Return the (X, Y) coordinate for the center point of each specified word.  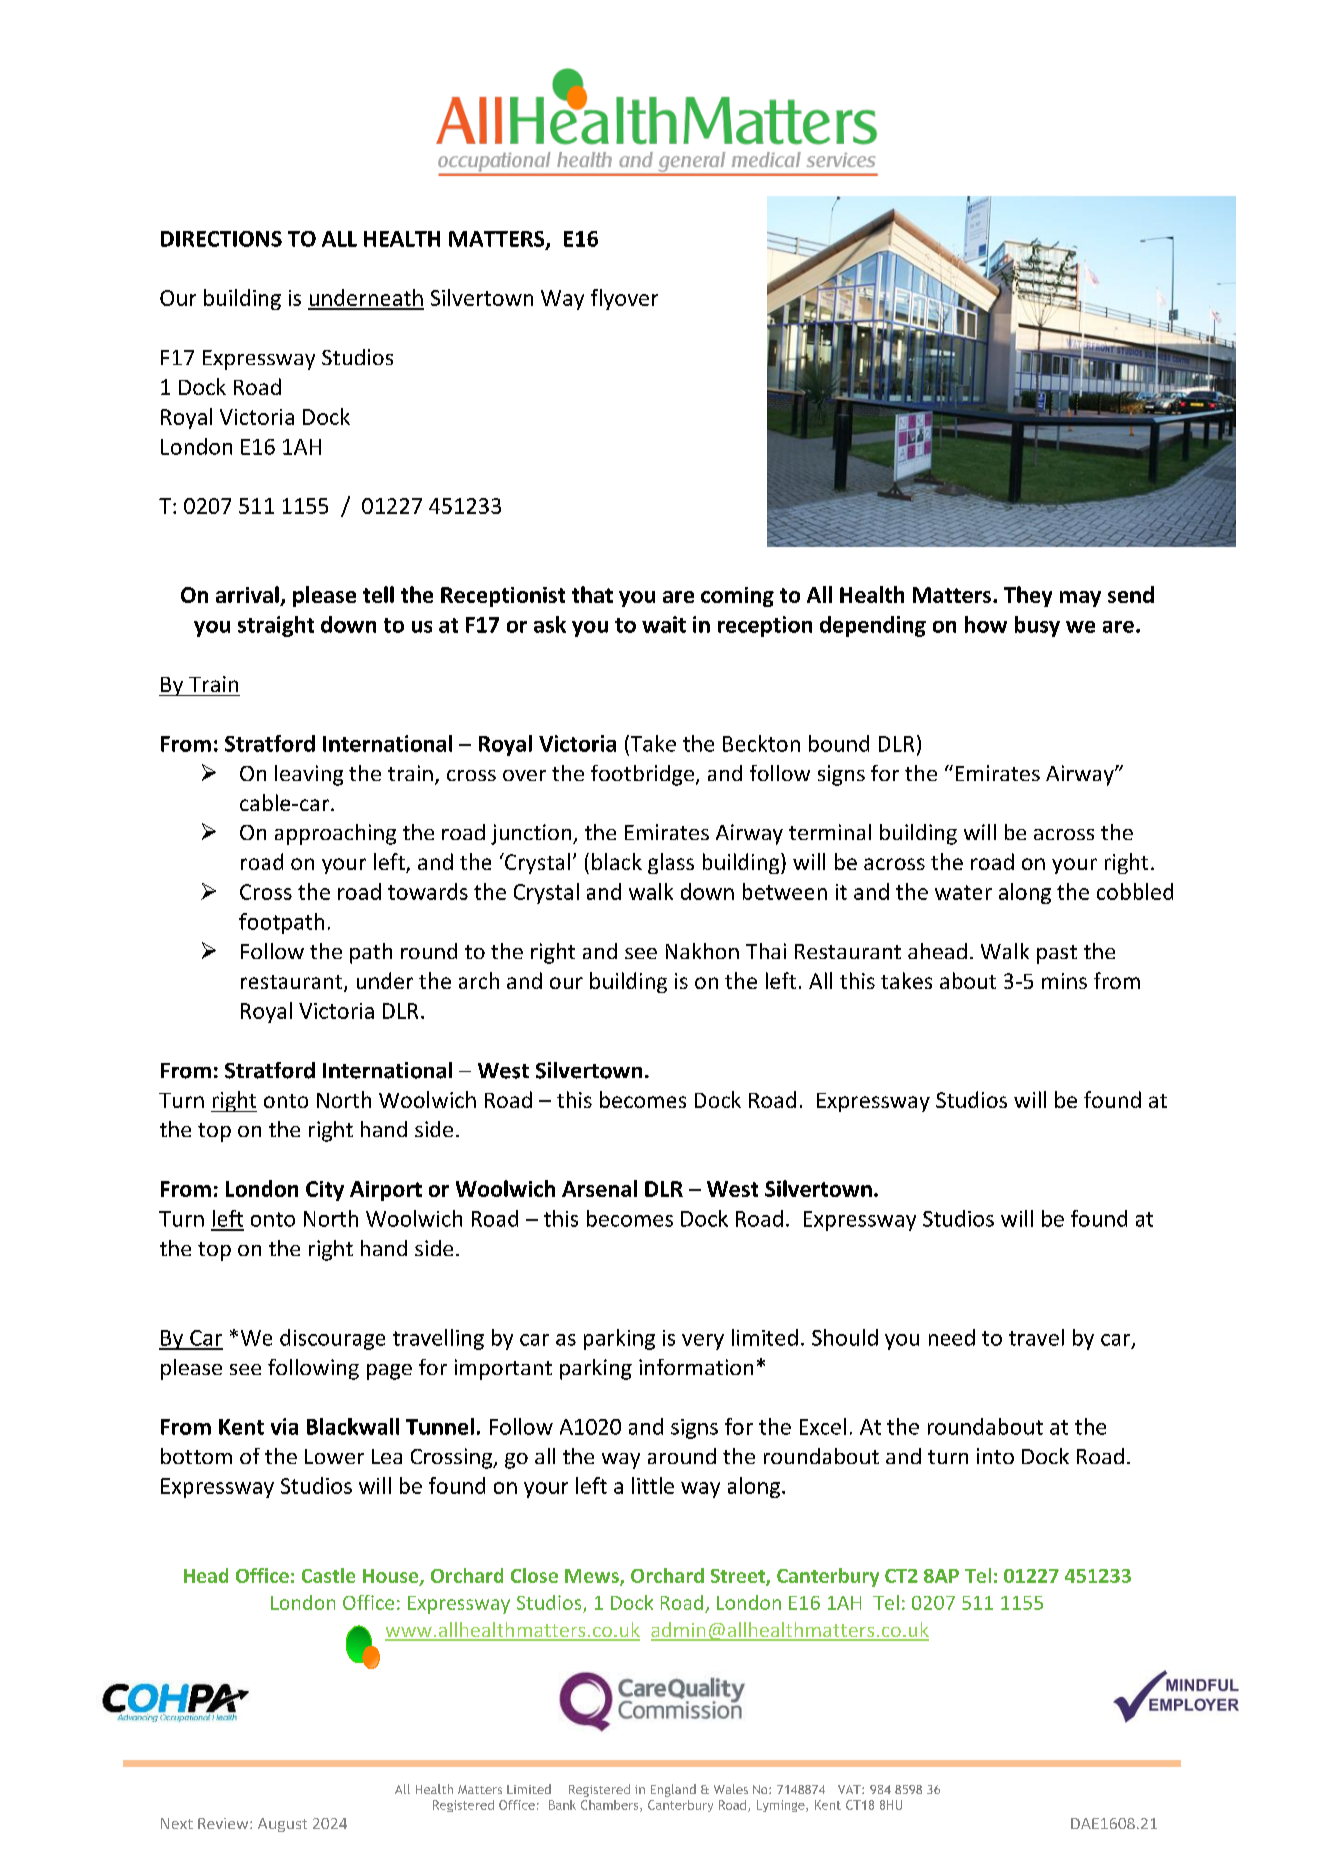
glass (671, 863)
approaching (335, 834)
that (592, 594)
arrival (248, 596)
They (1028, 596)
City (325, 1191)
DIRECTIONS (221, 239)
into (995, 1456)
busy (1037, 626)
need (952, 1337)
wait (664, 624)
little (653, 1485)
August (282, 1825)
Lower (334, 1456)
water (963, 892)
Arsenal (599, 1188)
